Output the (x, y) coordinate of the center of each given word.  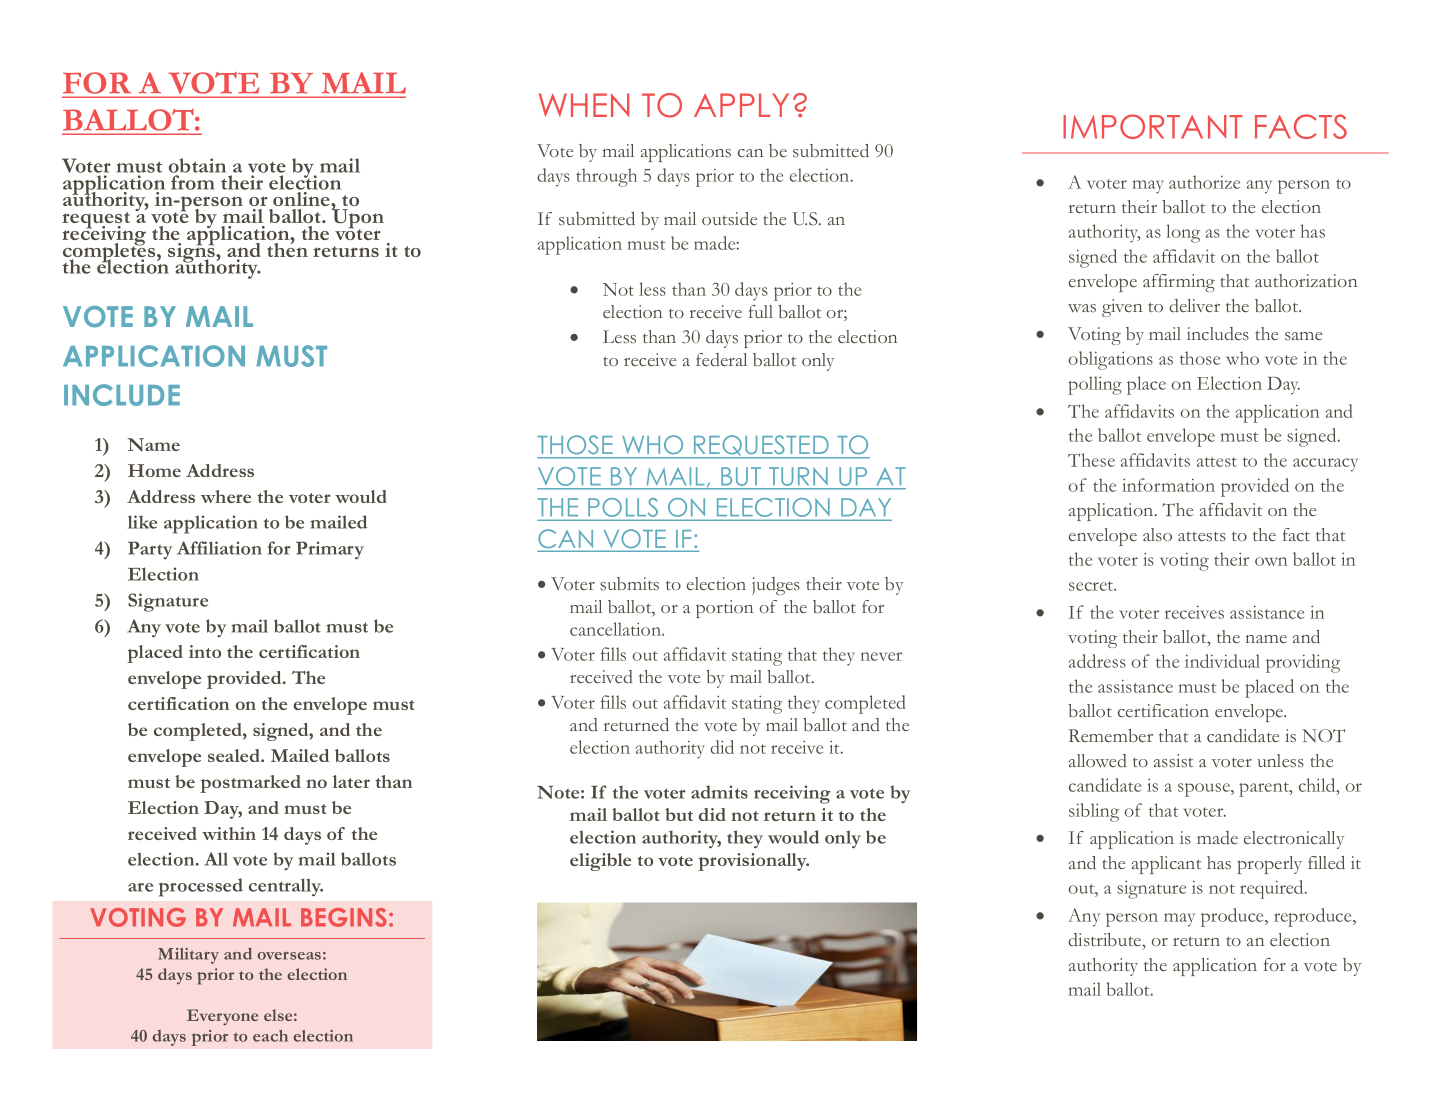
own (1271, 561)
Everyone (222, 1017)
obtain (197, 165)
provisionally (753, 862)
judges (776, 586)
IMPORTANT (1153, 126)
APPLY (741, 105)
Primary (330, 550)
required (1273, 889)
